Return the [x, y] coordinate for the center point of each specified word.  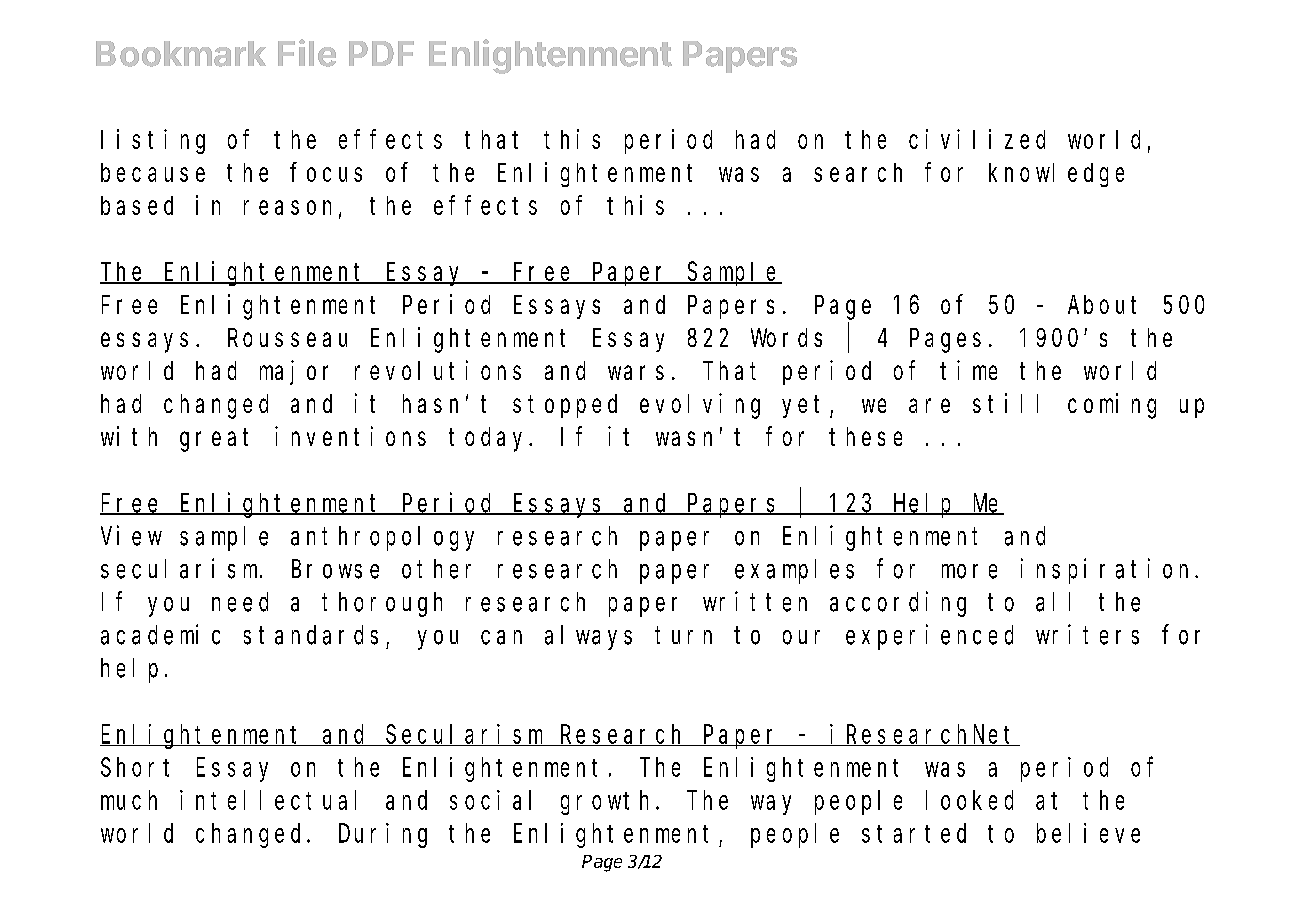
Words [786, 337]
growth [609, 802]
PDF [381, 53]
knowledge [1056, 175]
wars [636, 373]
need [240, 602]
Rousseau [287, 338]
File [307, 53]
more [969, 571]
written [755, 601]
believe [1088, 833]
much [129, 800]
